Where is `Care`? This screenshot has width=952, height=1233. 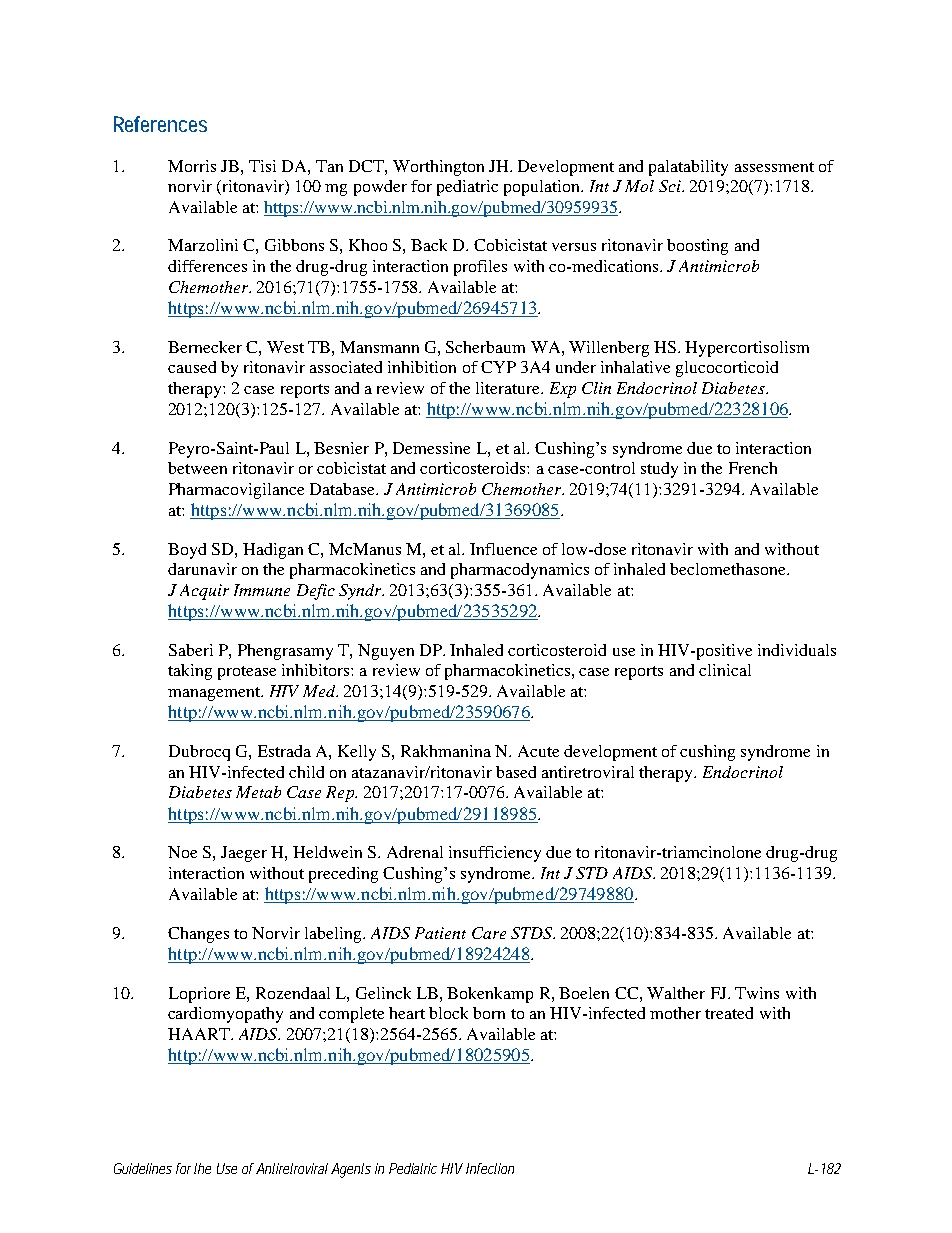 Care is located at coordinates (489, 933).
